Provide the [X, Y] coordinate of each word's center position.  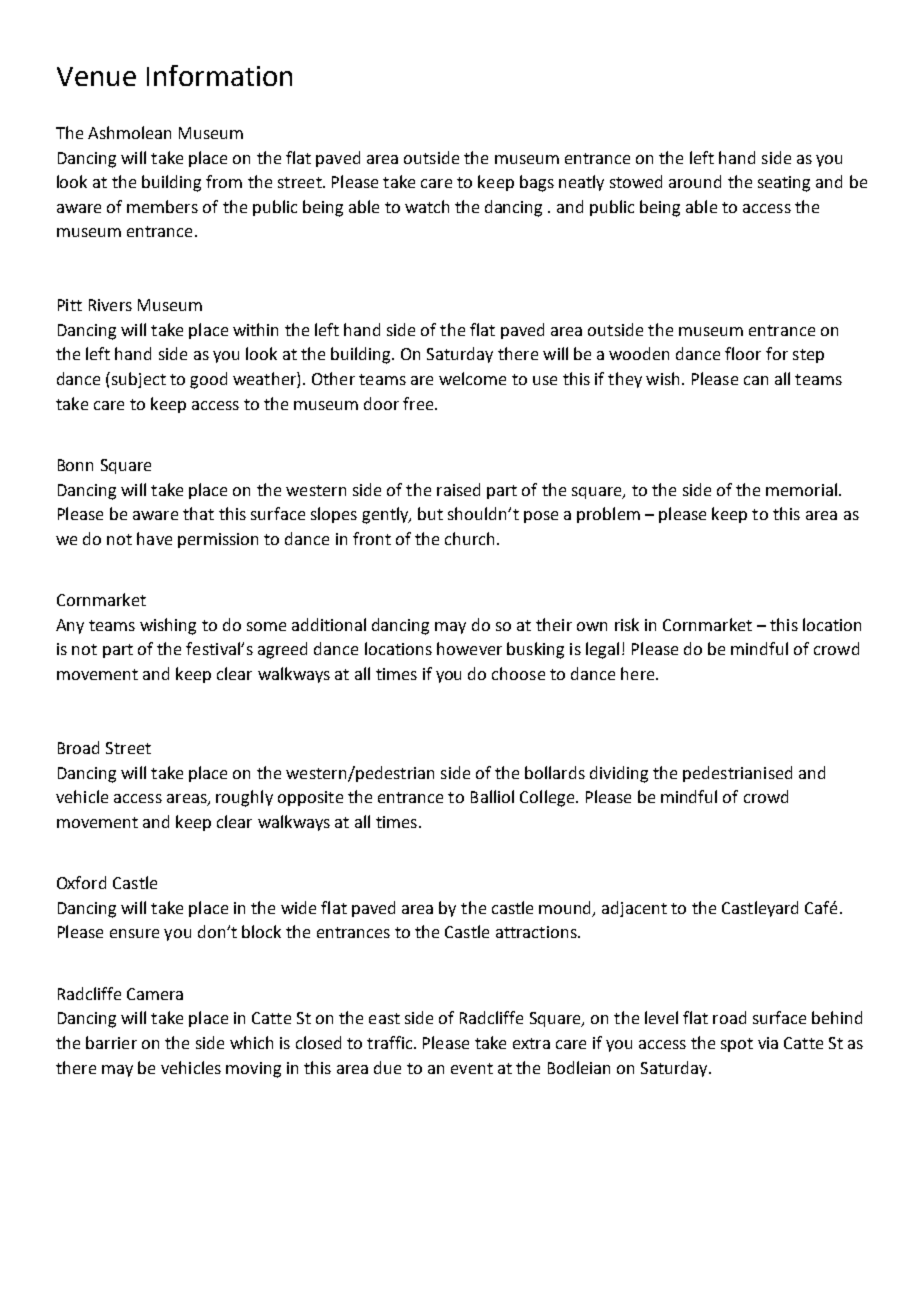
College [548, 798]
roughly [244, 798]
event [472, 1068]
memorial [801, 489]
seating [784, 184]
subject [139, 380]
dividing [619, 774]
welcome [472, 378]
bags [537, 183]
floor [743, 353]
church [469, 538]
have [154, 538]
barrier [111, 1042]
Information [219, 75]
